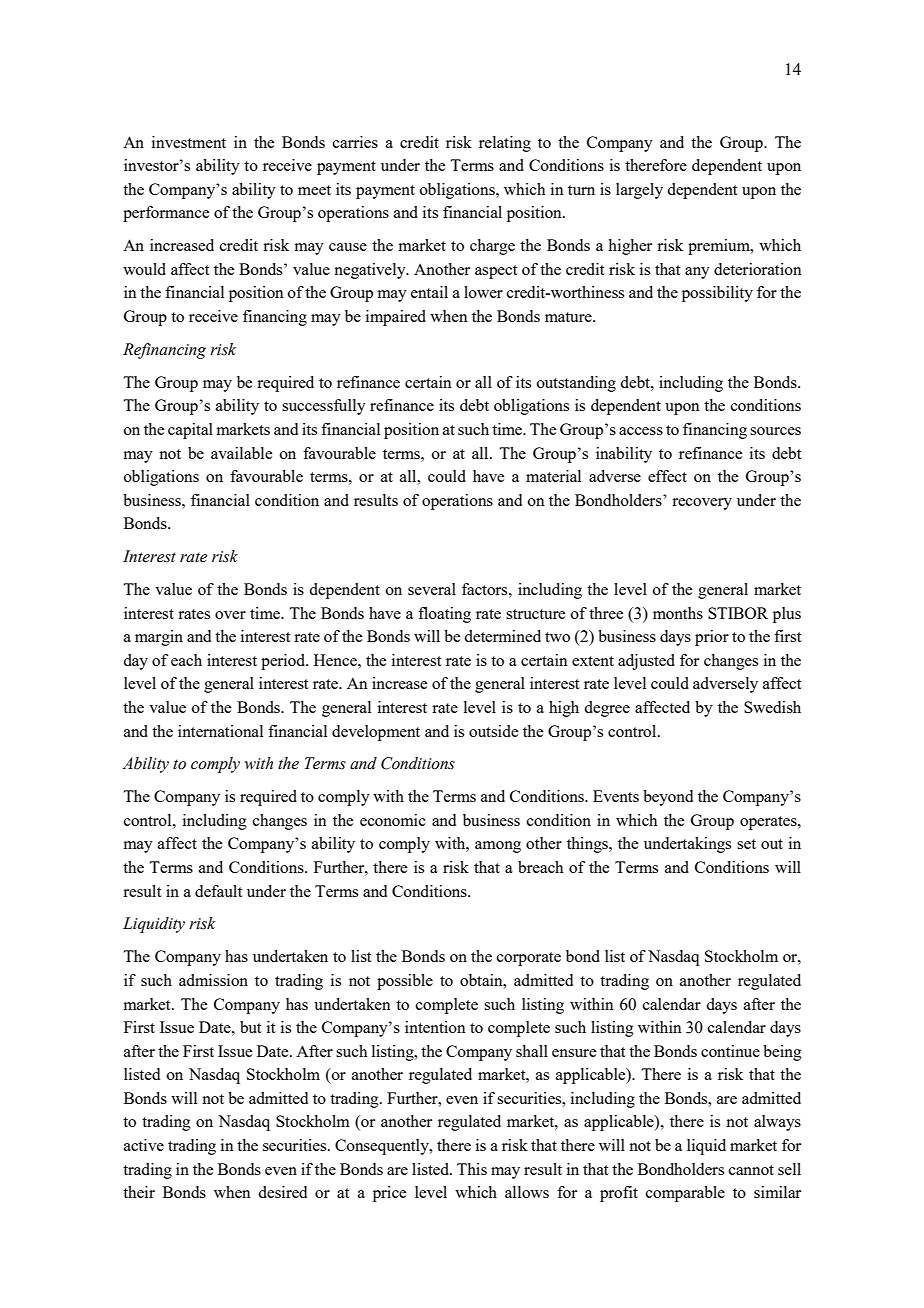 This image has height=1308, width=924. What do you see at coordinates (498, 847) in the image?
I see `among` at bounding box center [498, 847].
